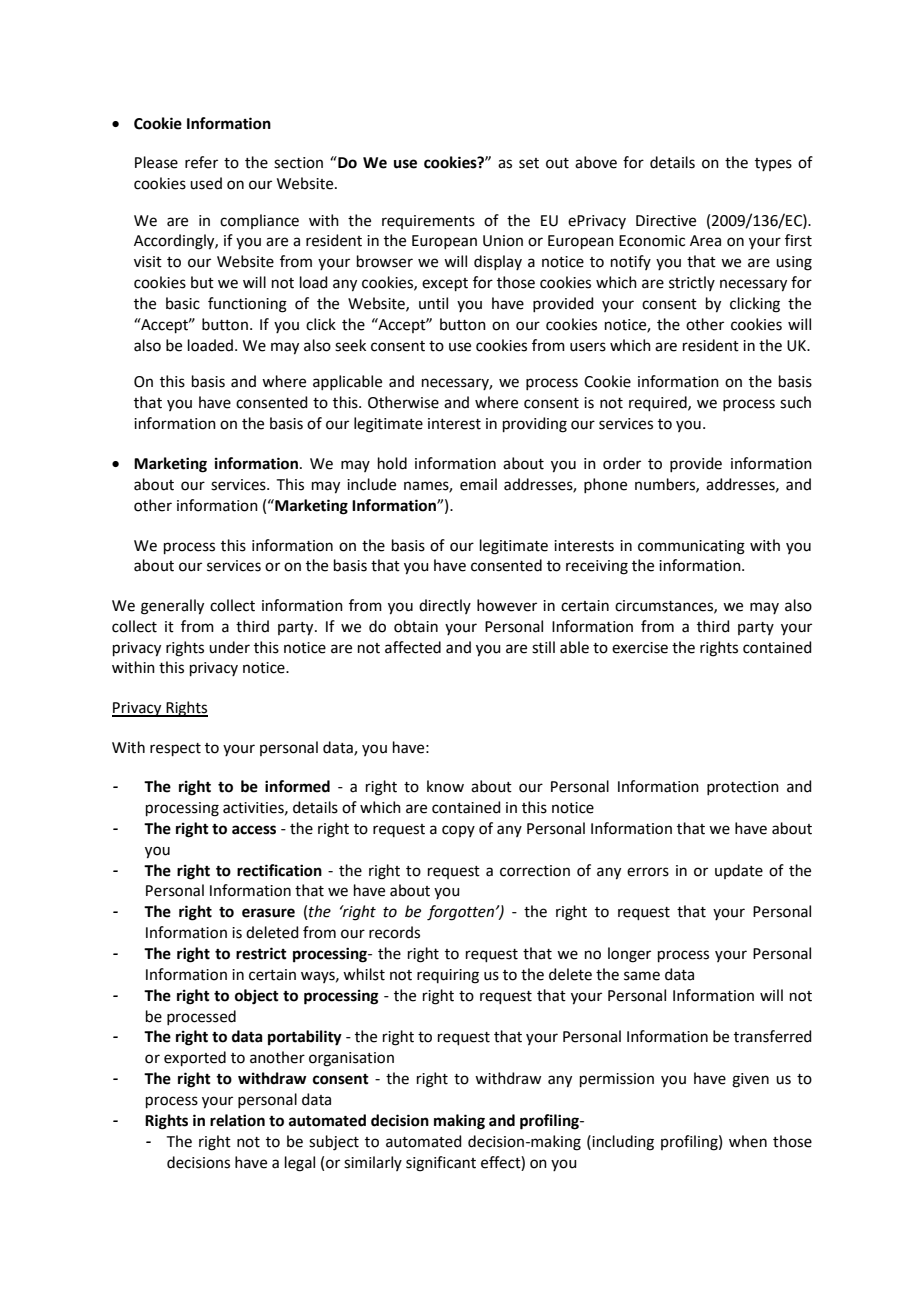 This image has height=1308, width=924. What do you see at coordinates (441, 1164) in the image?
I see `significant` at bounding box center [441, 1164].
